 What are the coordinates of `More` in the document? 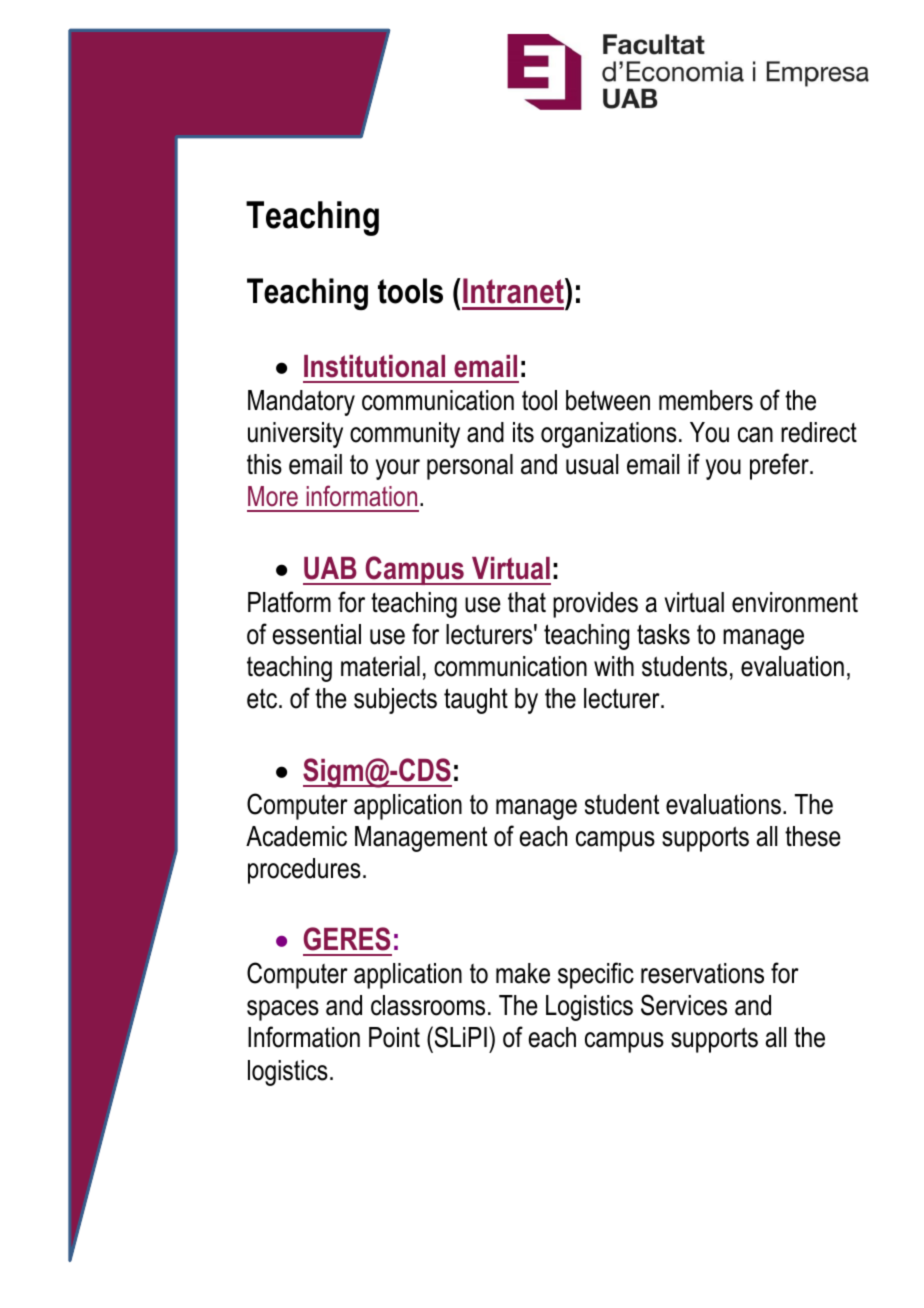 It's located at (273, 496).
